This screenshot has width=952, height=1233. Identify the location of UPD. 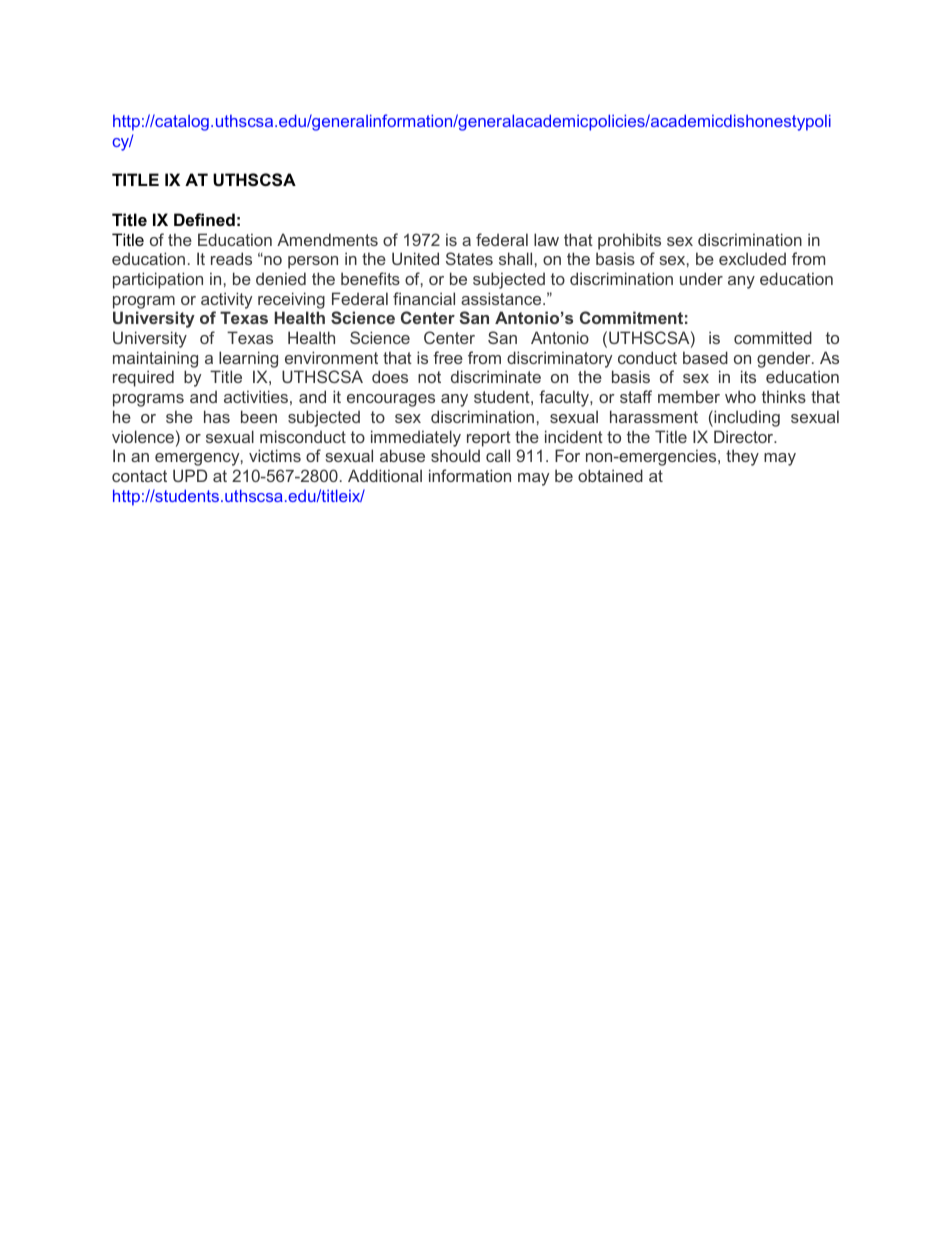
(190, 475).
